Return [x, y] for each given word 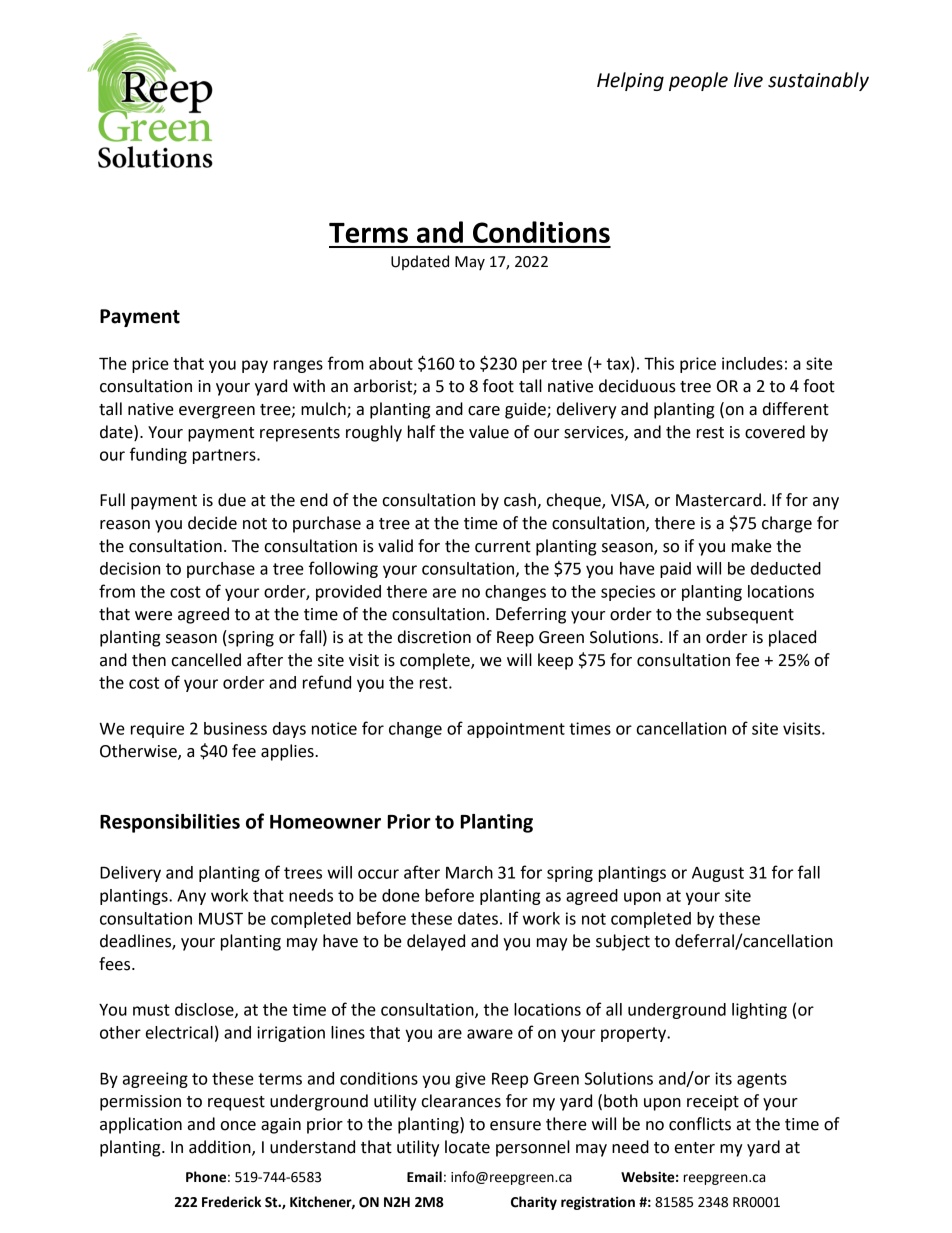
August [718, 874]
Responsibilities [170, 823]
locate [467, 1147]
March [469, 872]
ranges [298, 366]
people [698, 81]
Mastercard [718, 500]
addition [221, 1147]
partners [225, 456]
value [489, 432]
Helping [630, 81]
